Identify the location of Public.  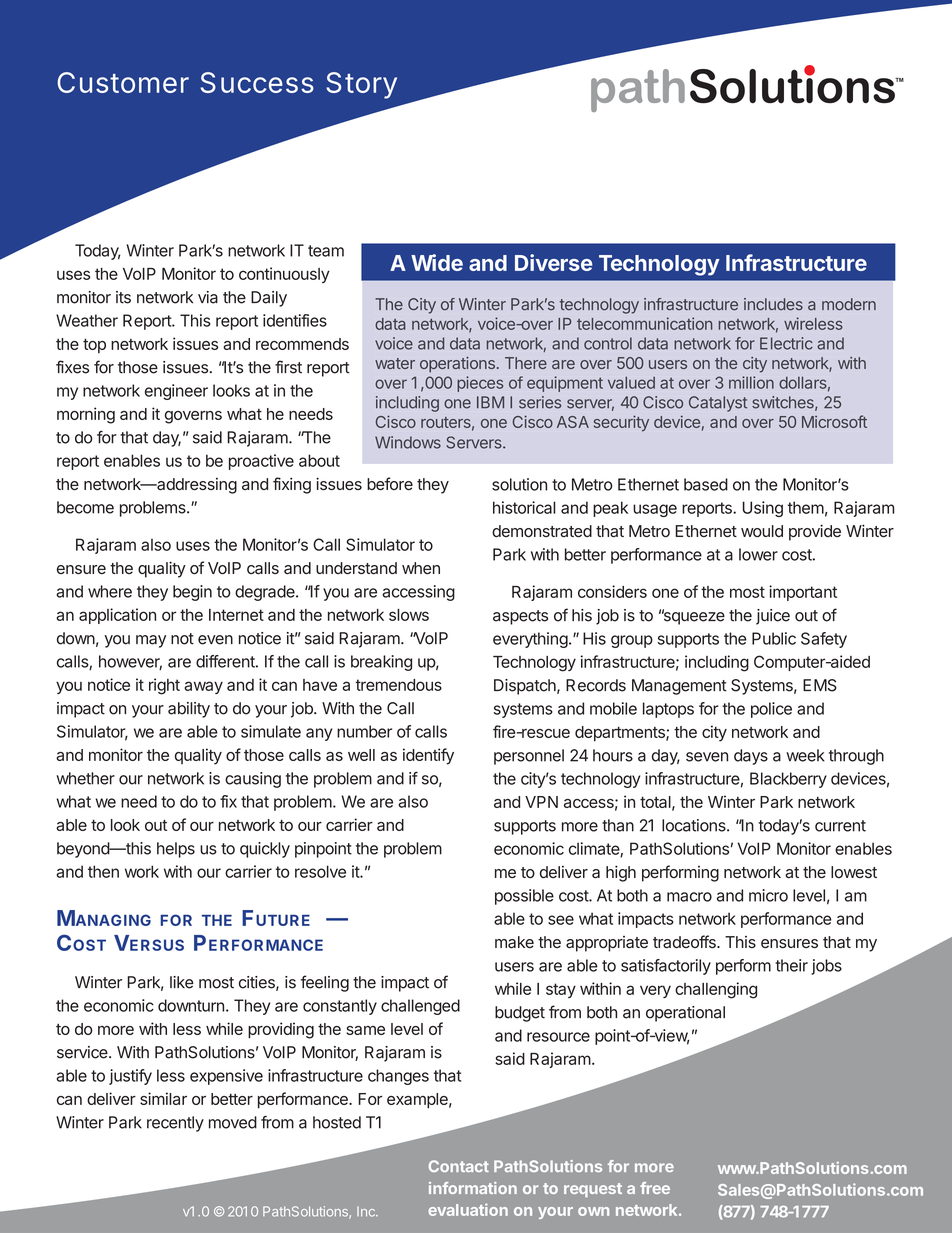
(774, 638).
